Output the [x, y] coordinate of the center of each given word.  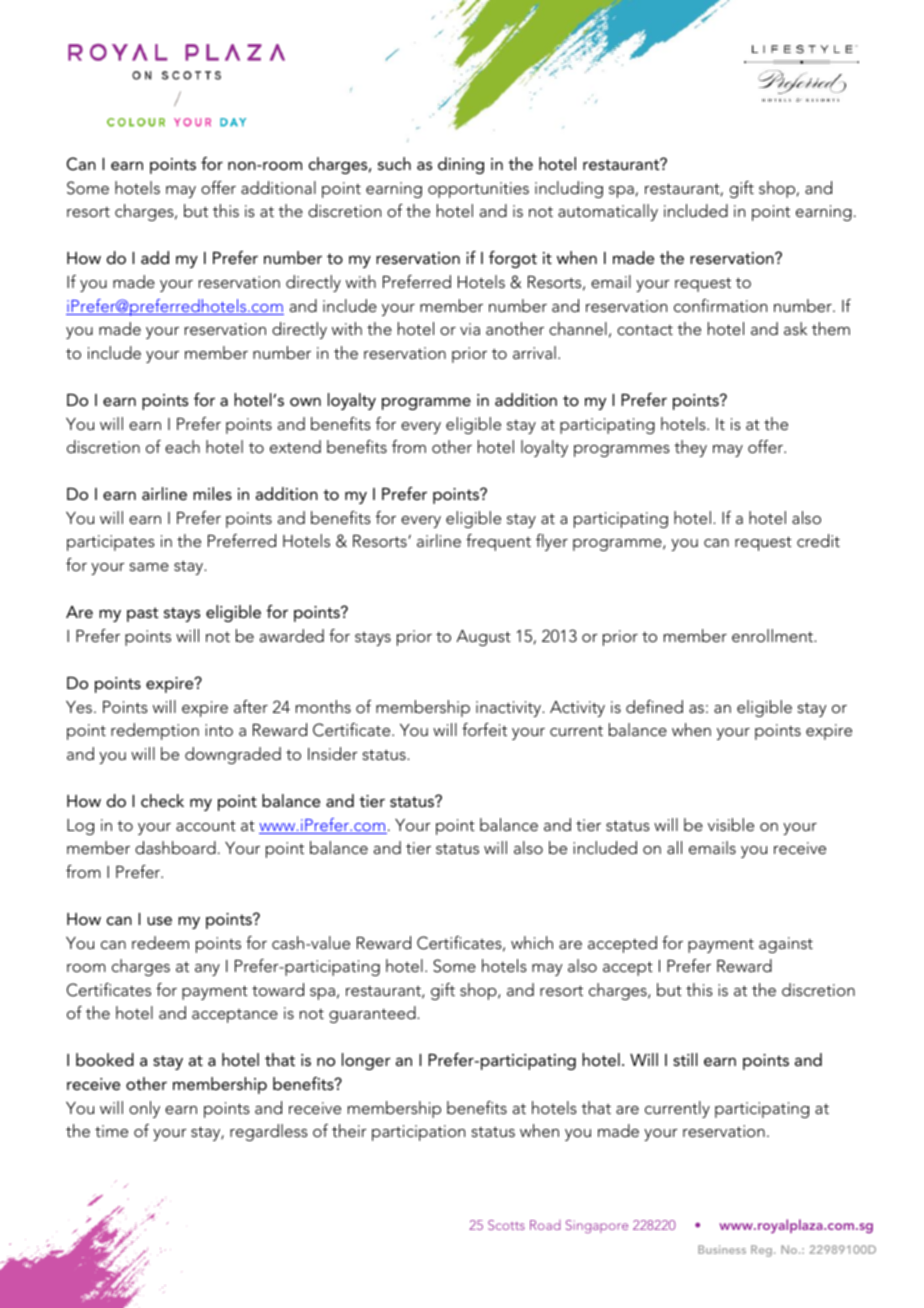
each [182, 446]
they [690, 448]
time [111, 1131]
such [394, 163]
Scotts [506, 1225]
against [786, 945]
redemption [155, 731]
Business [722, 1249]
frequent [498, 542]
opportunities [478, 190]
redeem [160, 942]
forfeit [484, 729]
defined [654, 706]
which [532, 942]
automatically [608, 212]
